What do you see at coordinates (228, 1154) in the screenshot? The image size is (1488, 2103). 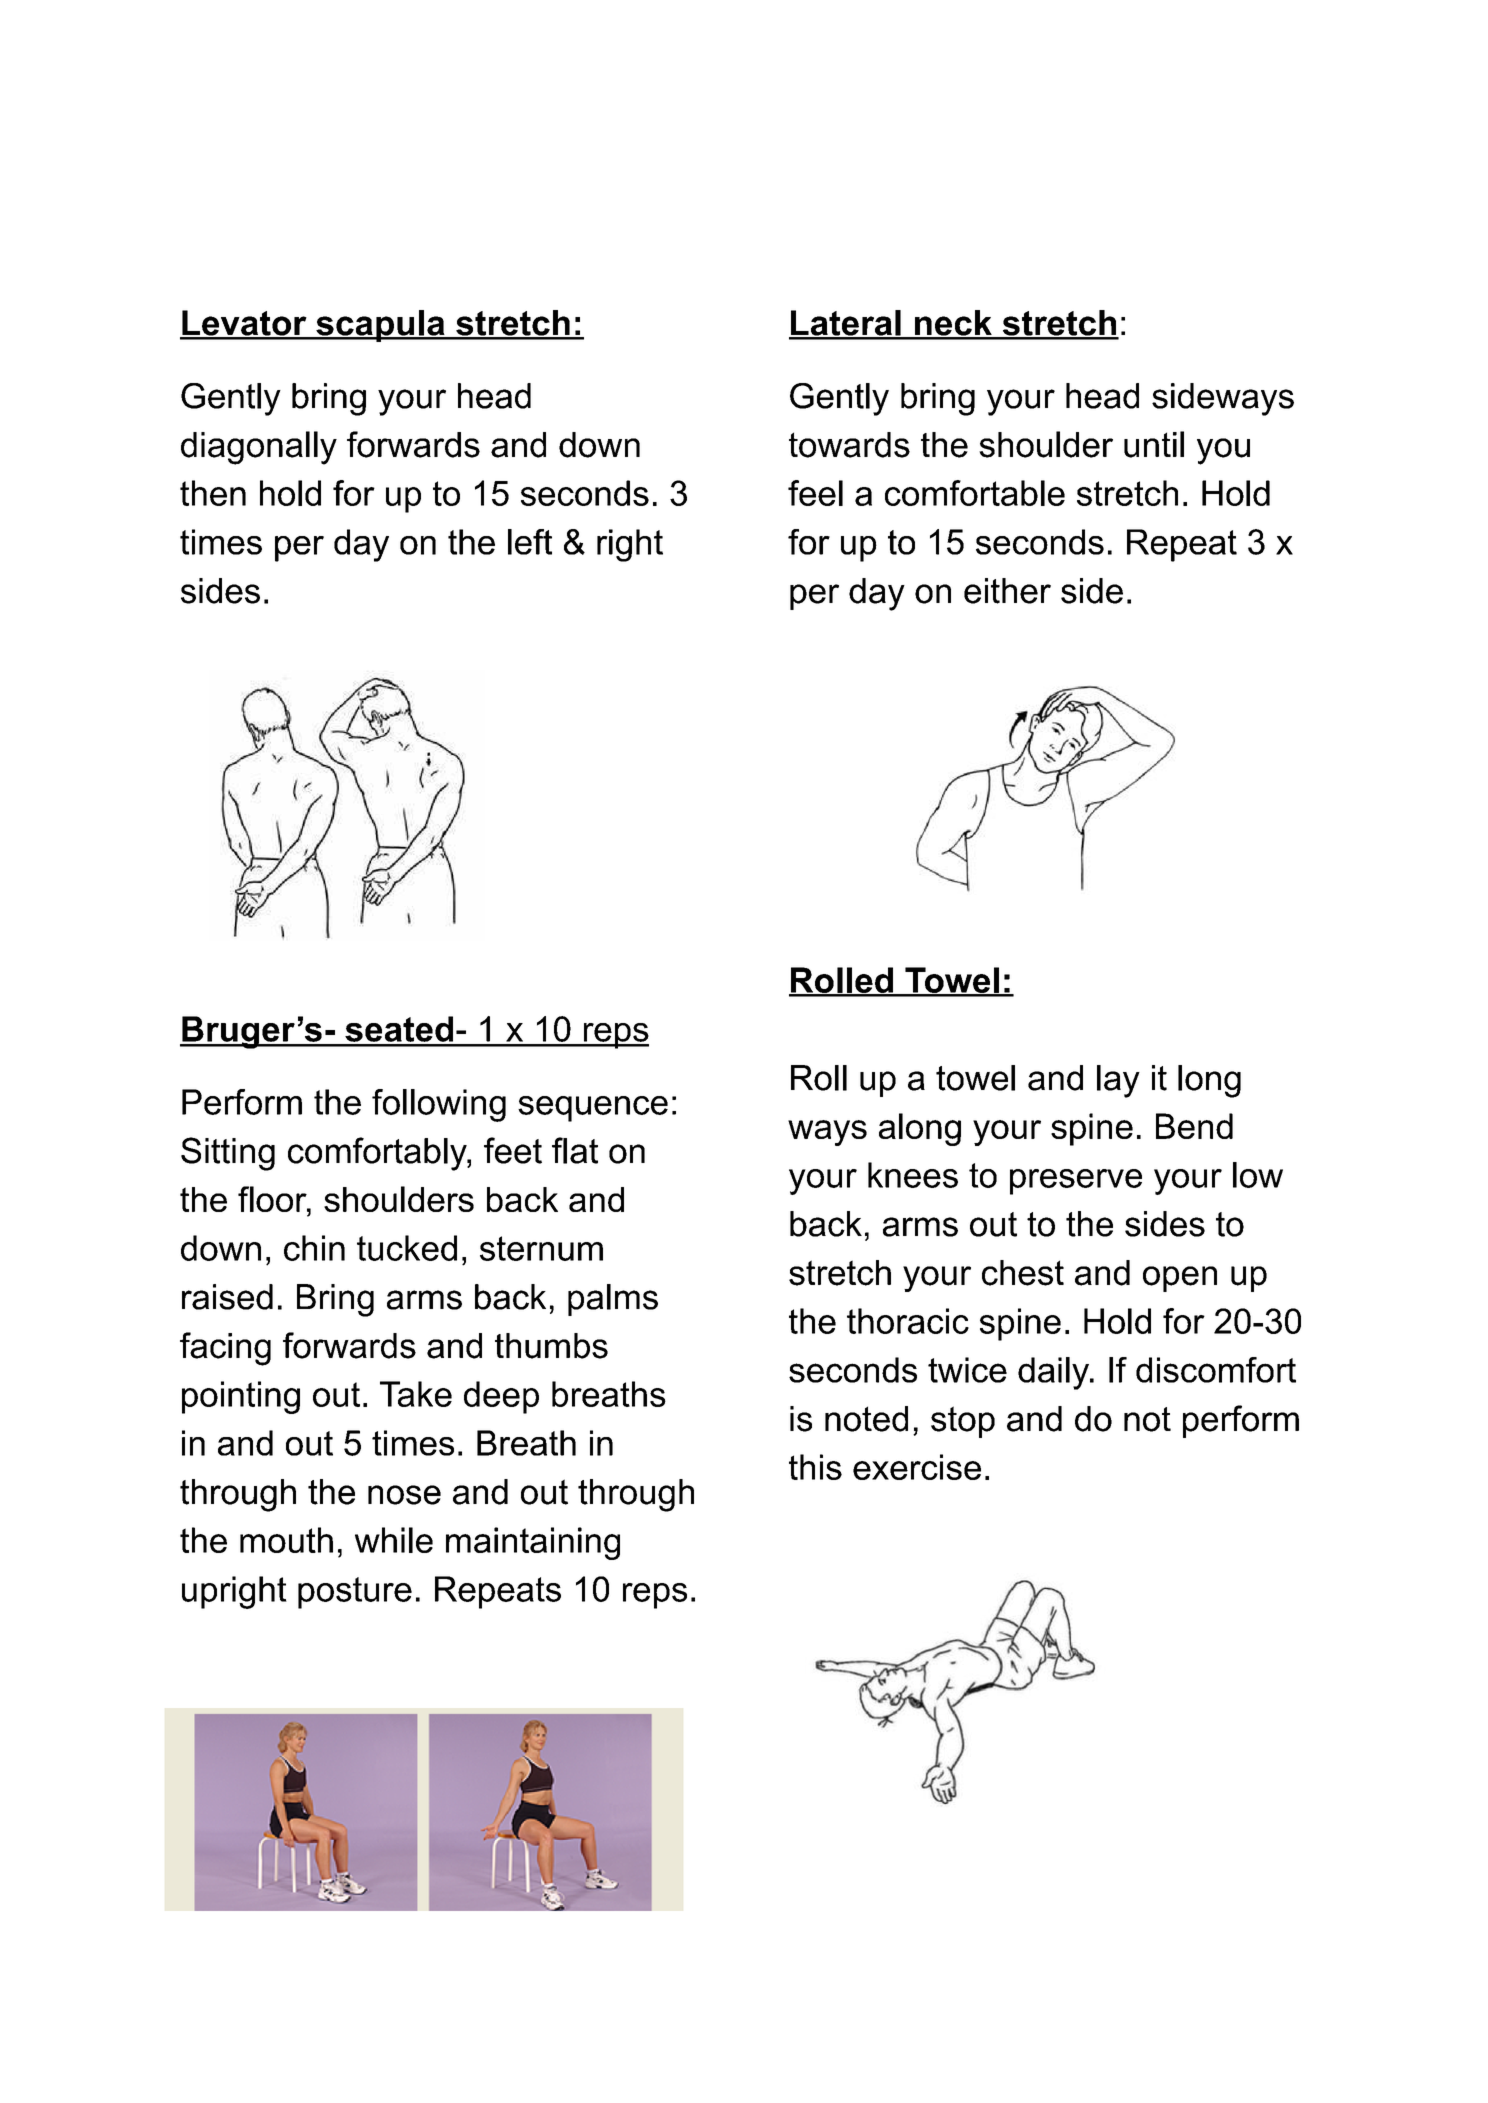 I see `Sitting` at bounding box center [228, 1154].
